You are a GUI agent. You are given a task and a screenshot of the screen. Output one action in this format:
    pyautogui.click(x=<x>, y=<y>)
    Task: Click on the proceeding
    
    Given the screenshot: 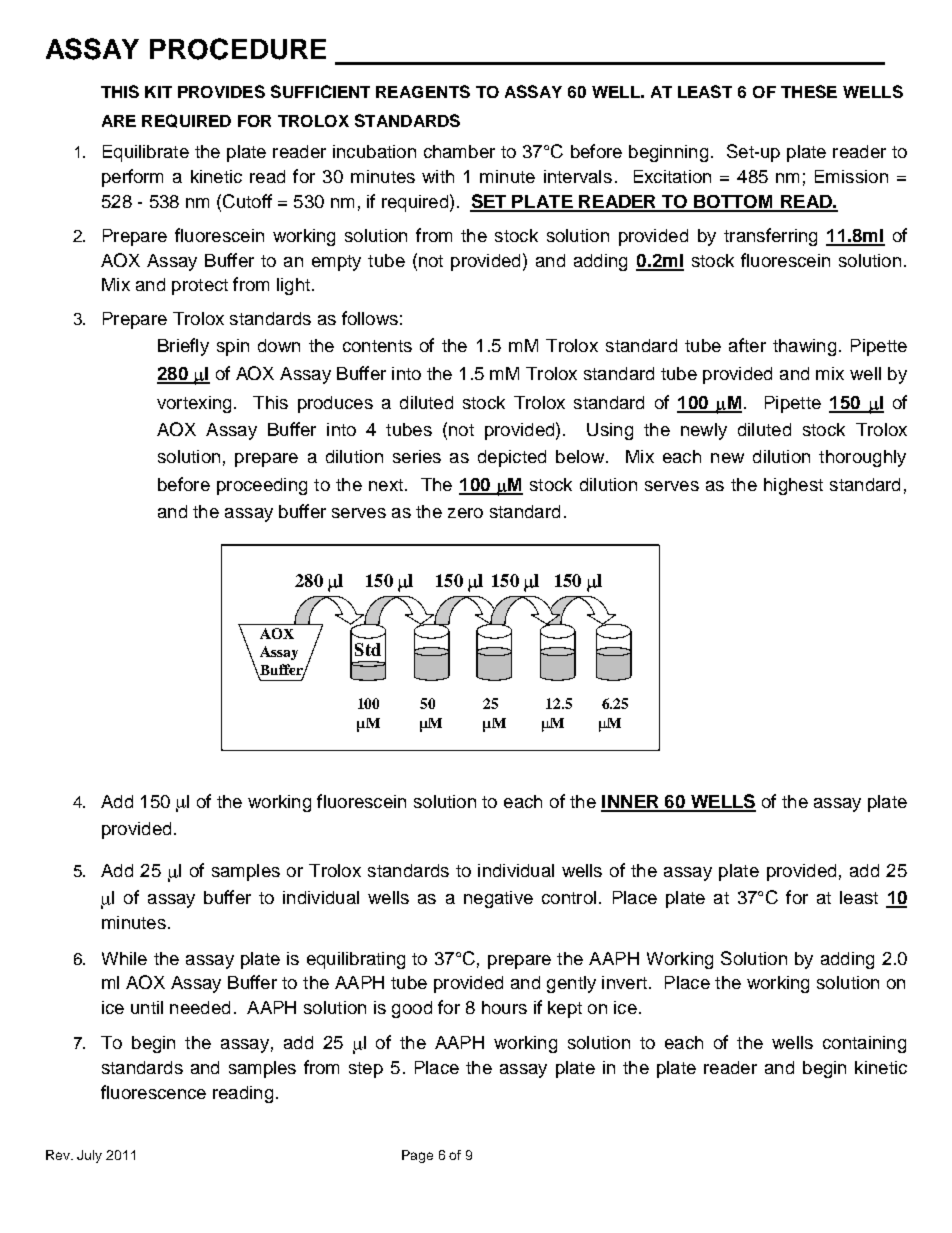 What is the action you would take?
    pyautogui.click(x=262, y=486)
